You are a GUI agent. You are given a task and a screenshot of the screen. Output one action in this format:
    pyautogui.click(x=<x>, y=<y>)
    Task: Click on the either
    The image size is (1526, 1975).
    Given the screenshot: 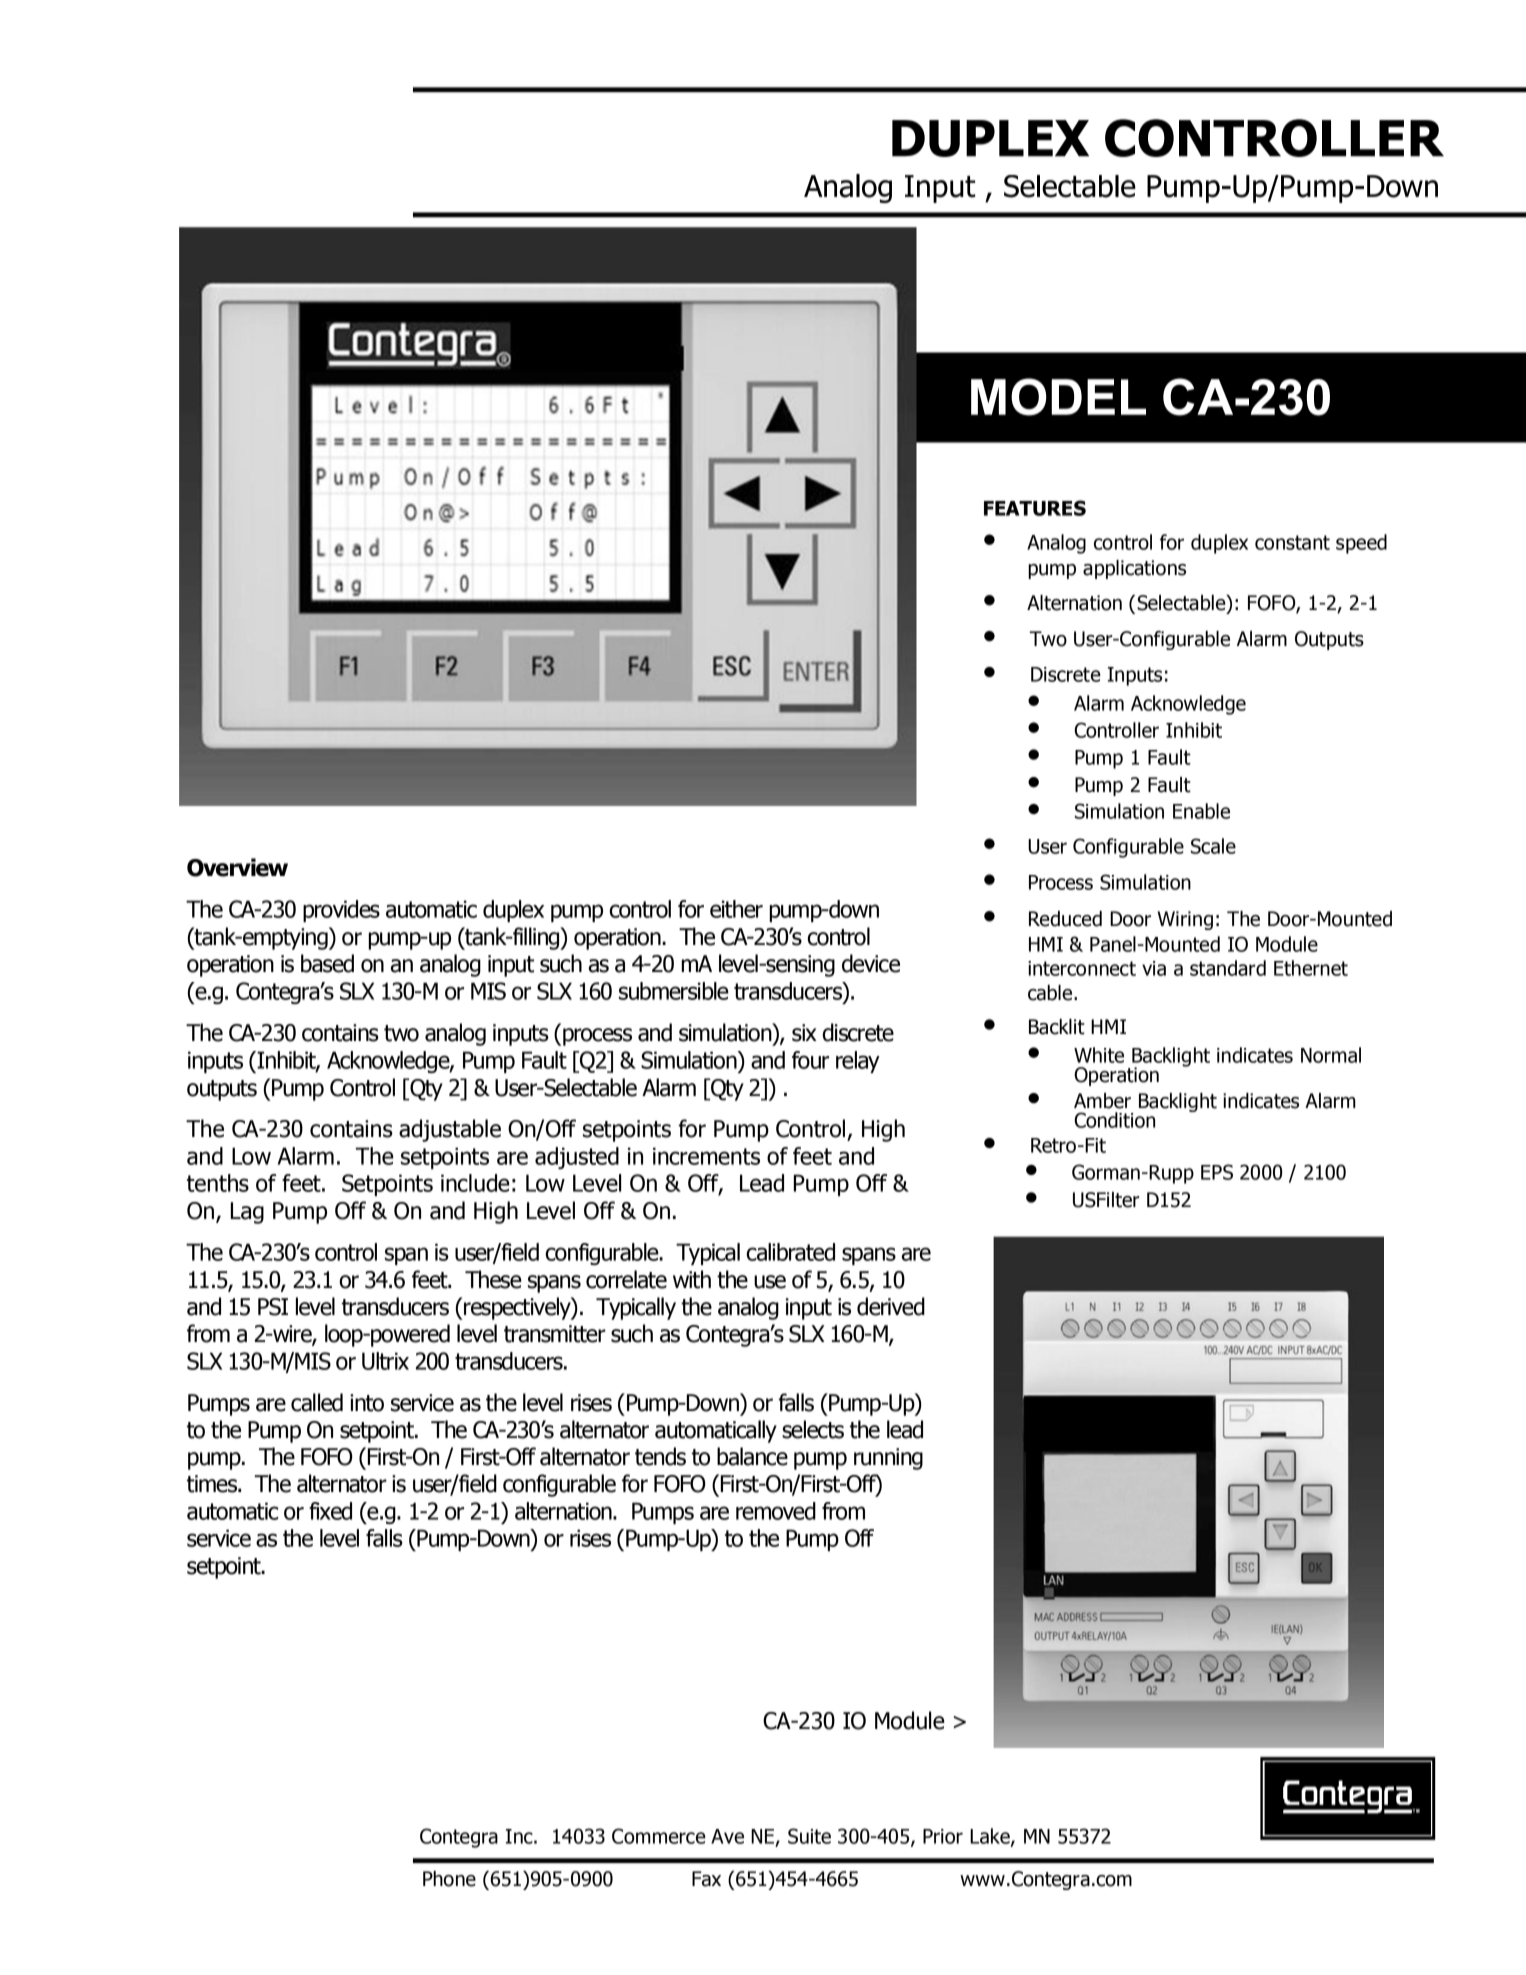 What is the action you would take?
    pyautogui.click(x=736, y=909)
